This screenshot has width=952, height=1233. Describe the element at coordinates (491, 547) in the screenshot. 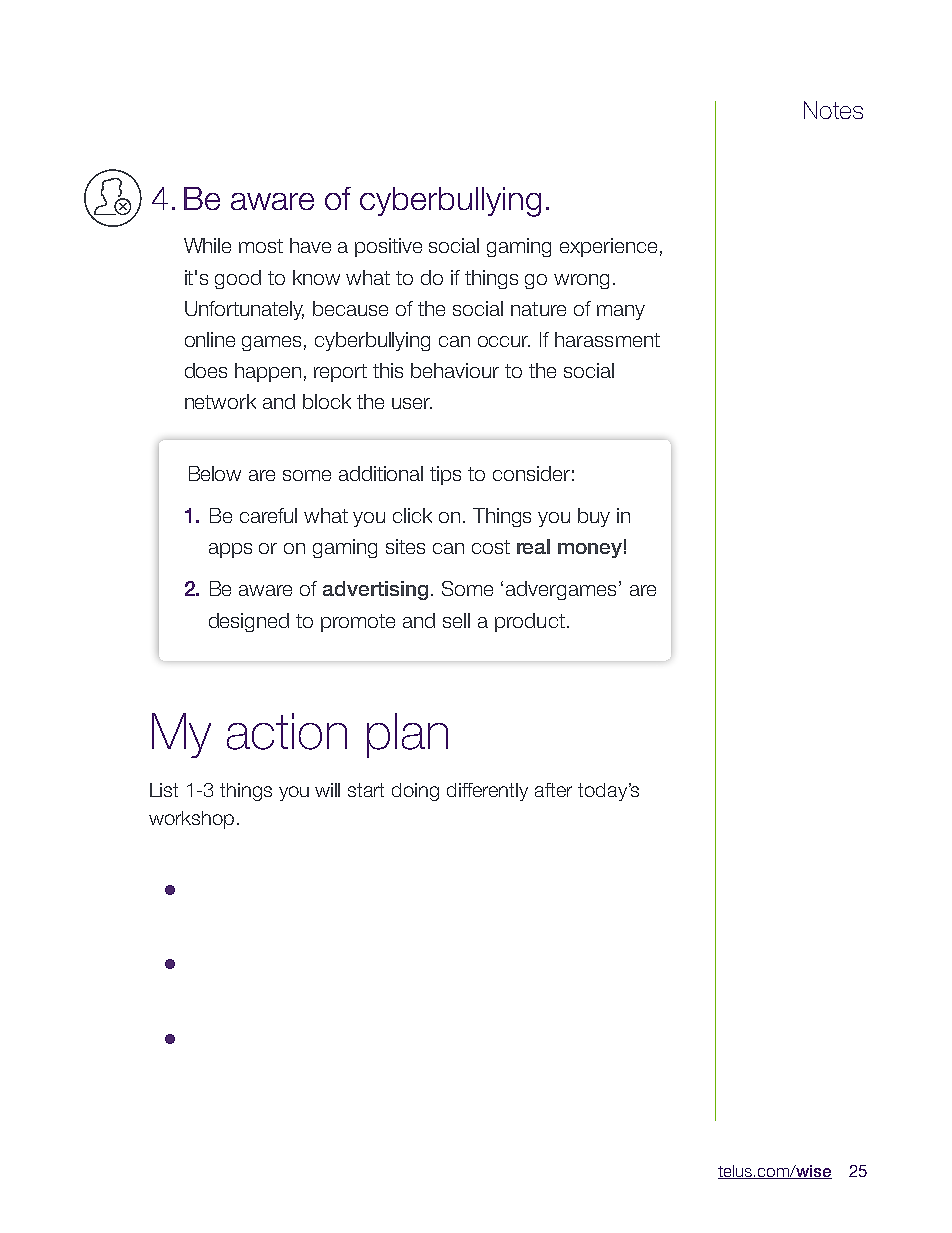

I see `cost` at that location.
